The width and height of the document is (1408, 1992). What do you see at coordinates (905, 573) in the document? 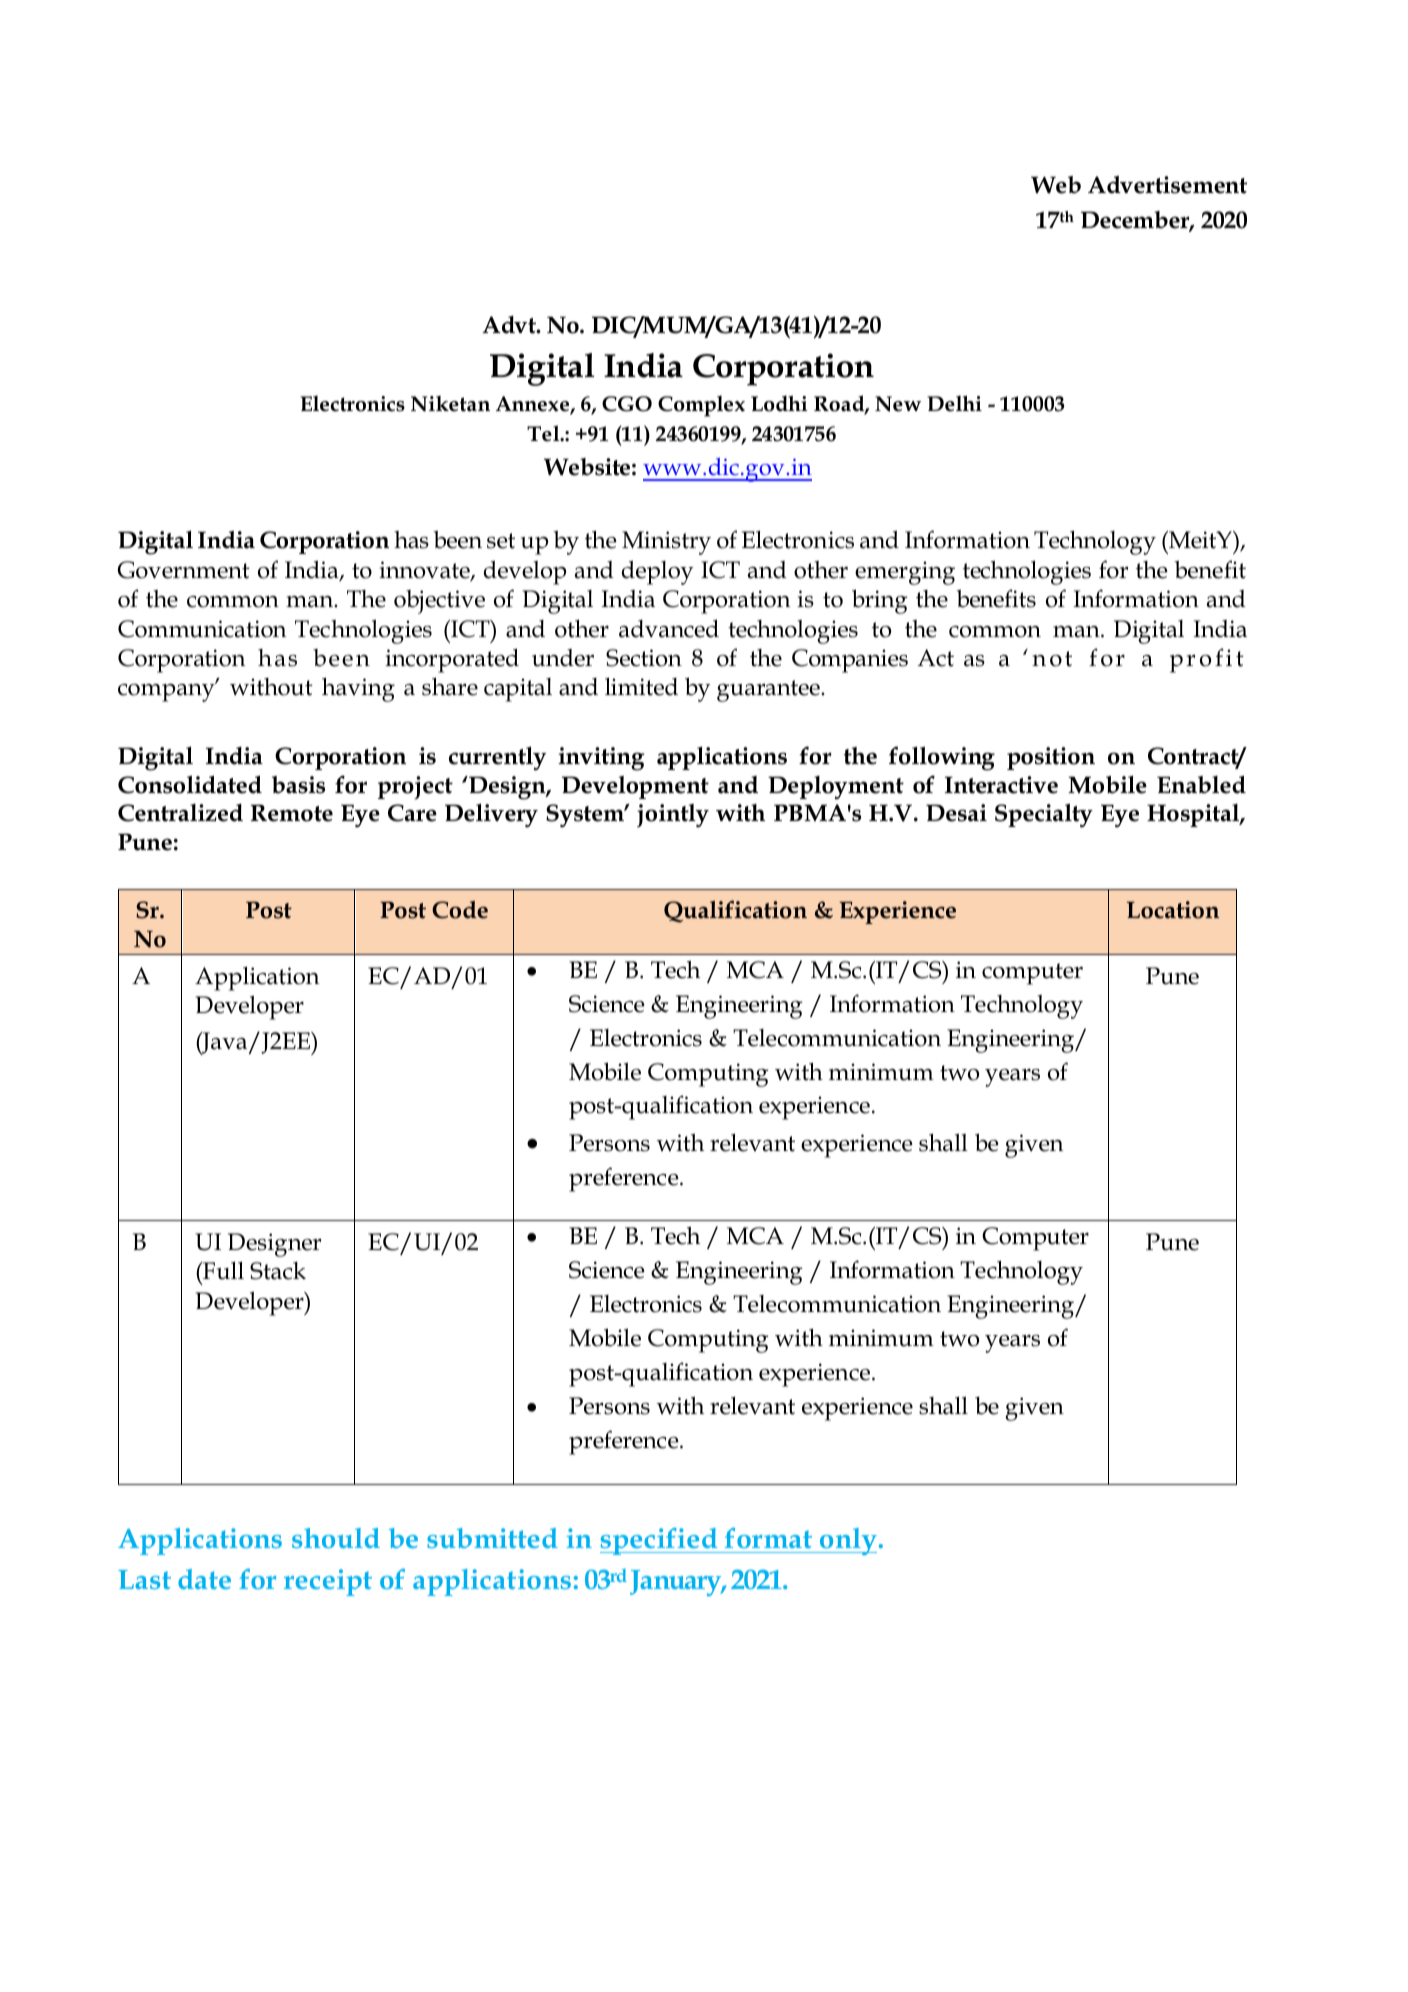
I see `emerging` at bounding box center [905, 573].
